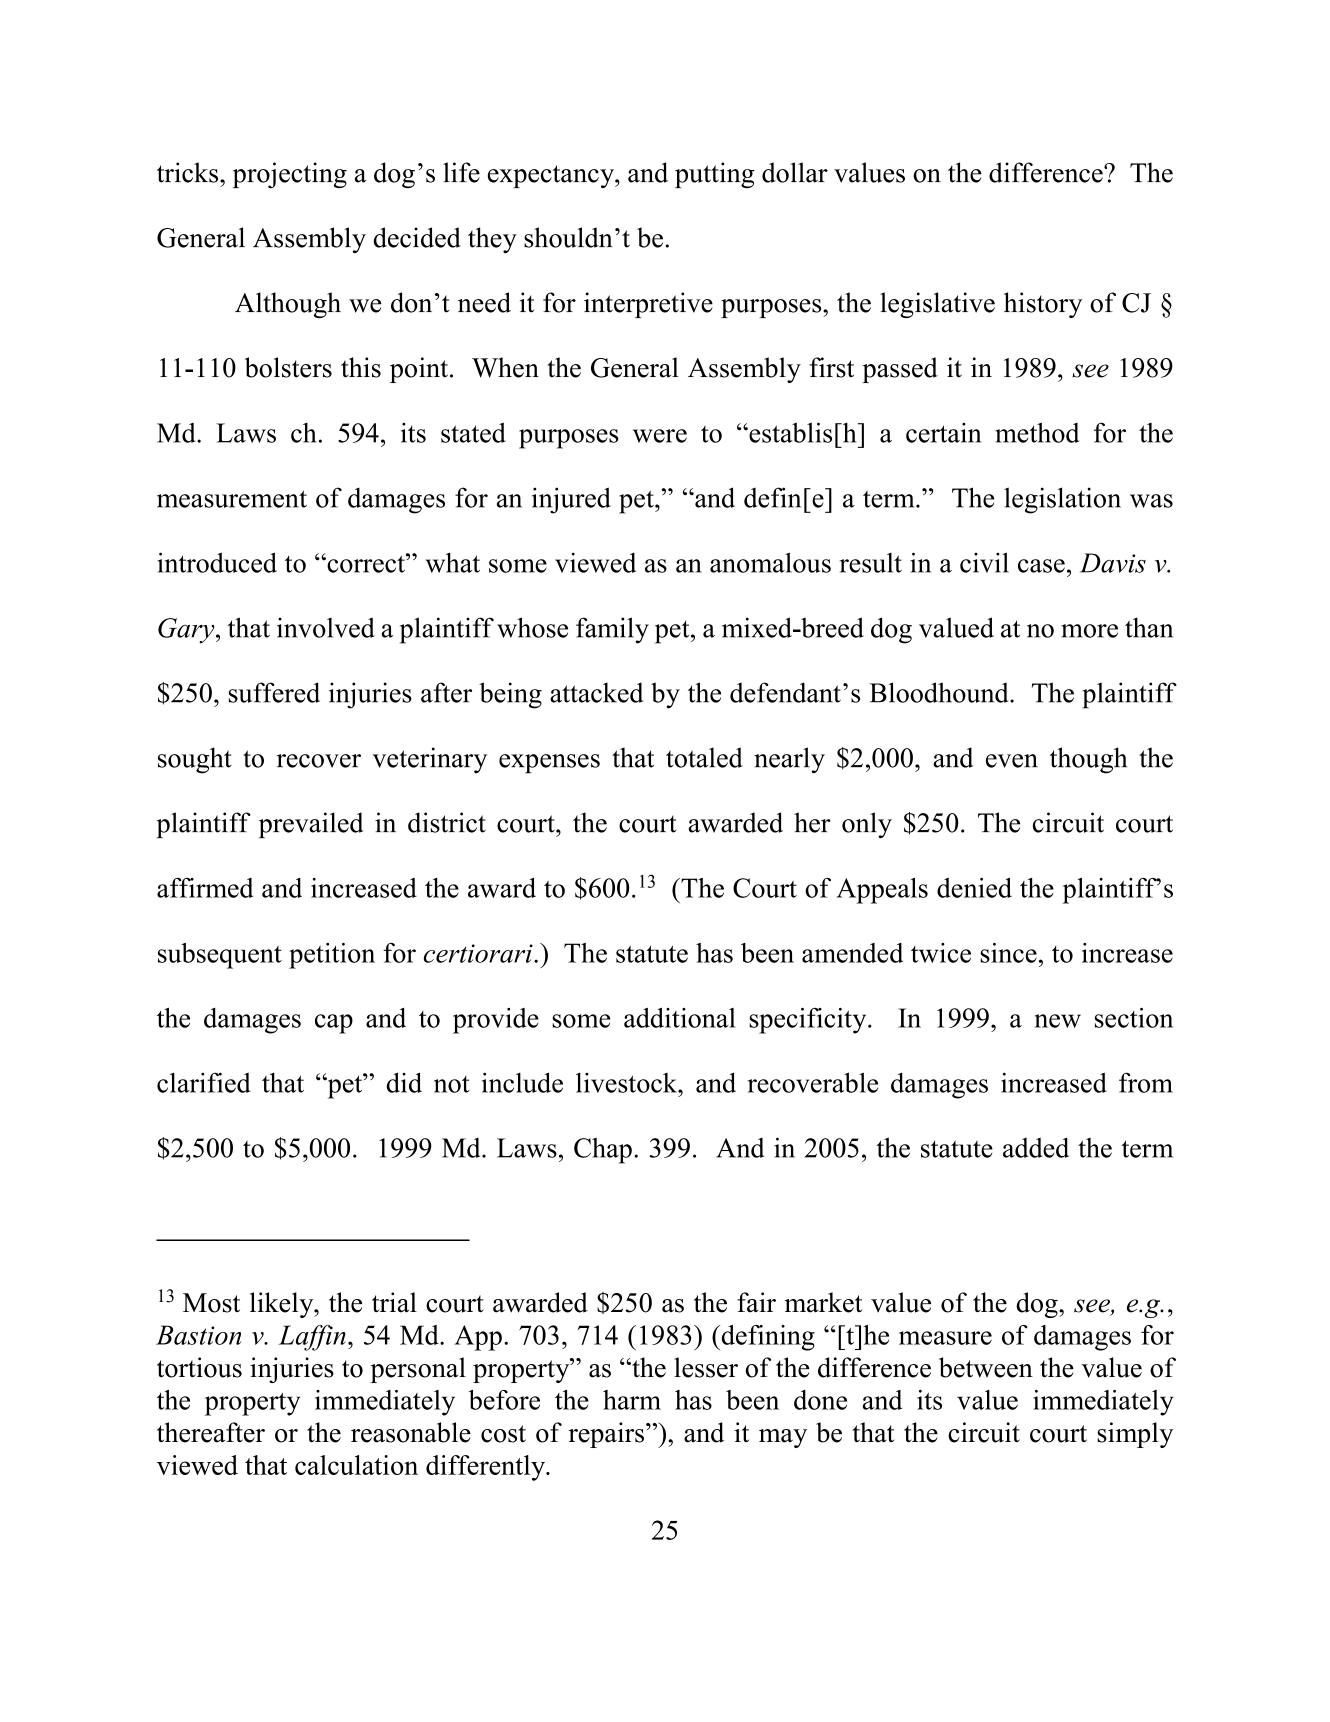 The height and width of the page is (1722, 1330). I want to click on clarified, so click(204, 1082).
